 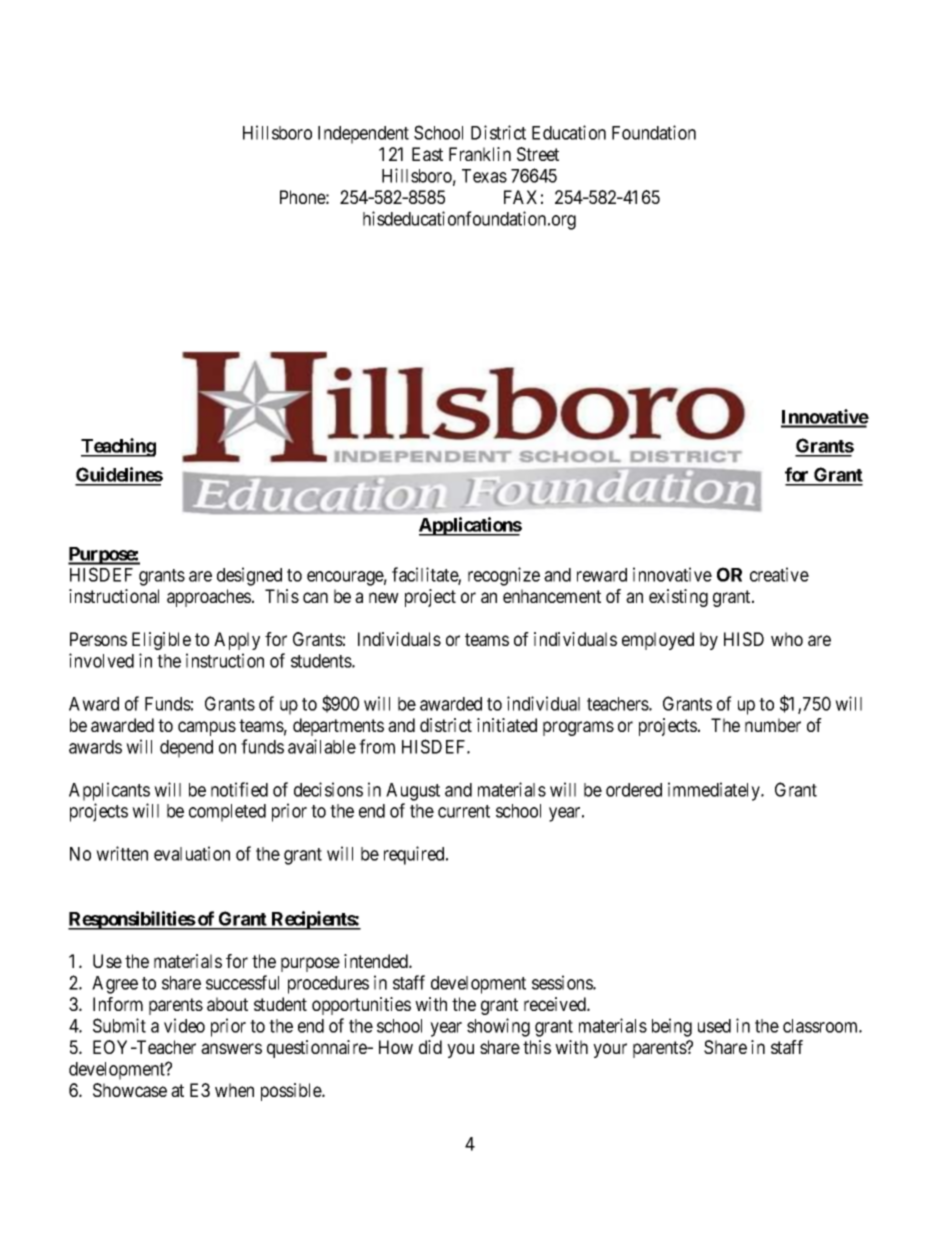 What do you see at coordinates (430, 1047) in the image?
I see `did` at bounding box center [430, 1047].
